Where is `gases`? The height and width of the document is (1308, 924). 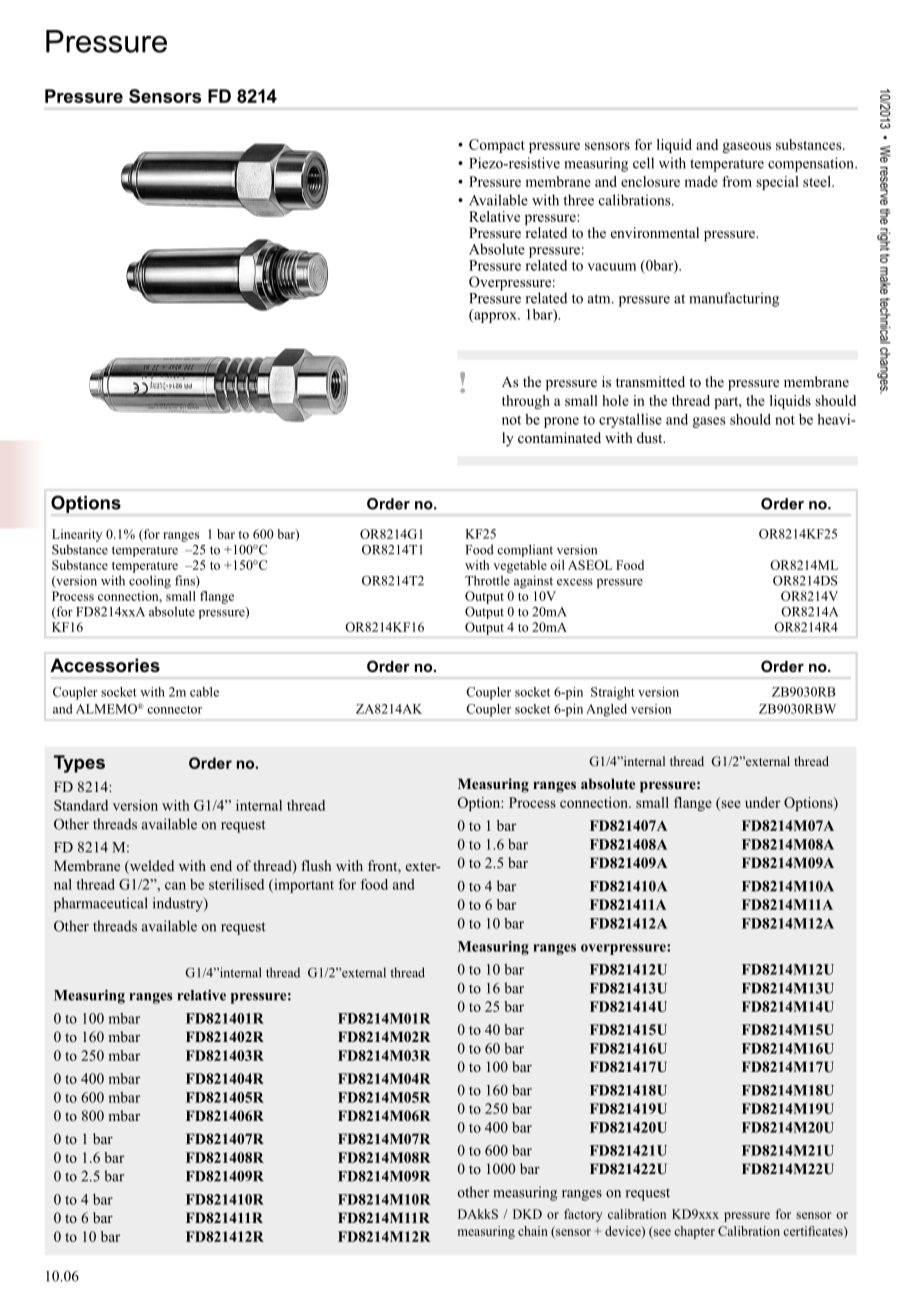
gases is located at coordinates (709, 422).
